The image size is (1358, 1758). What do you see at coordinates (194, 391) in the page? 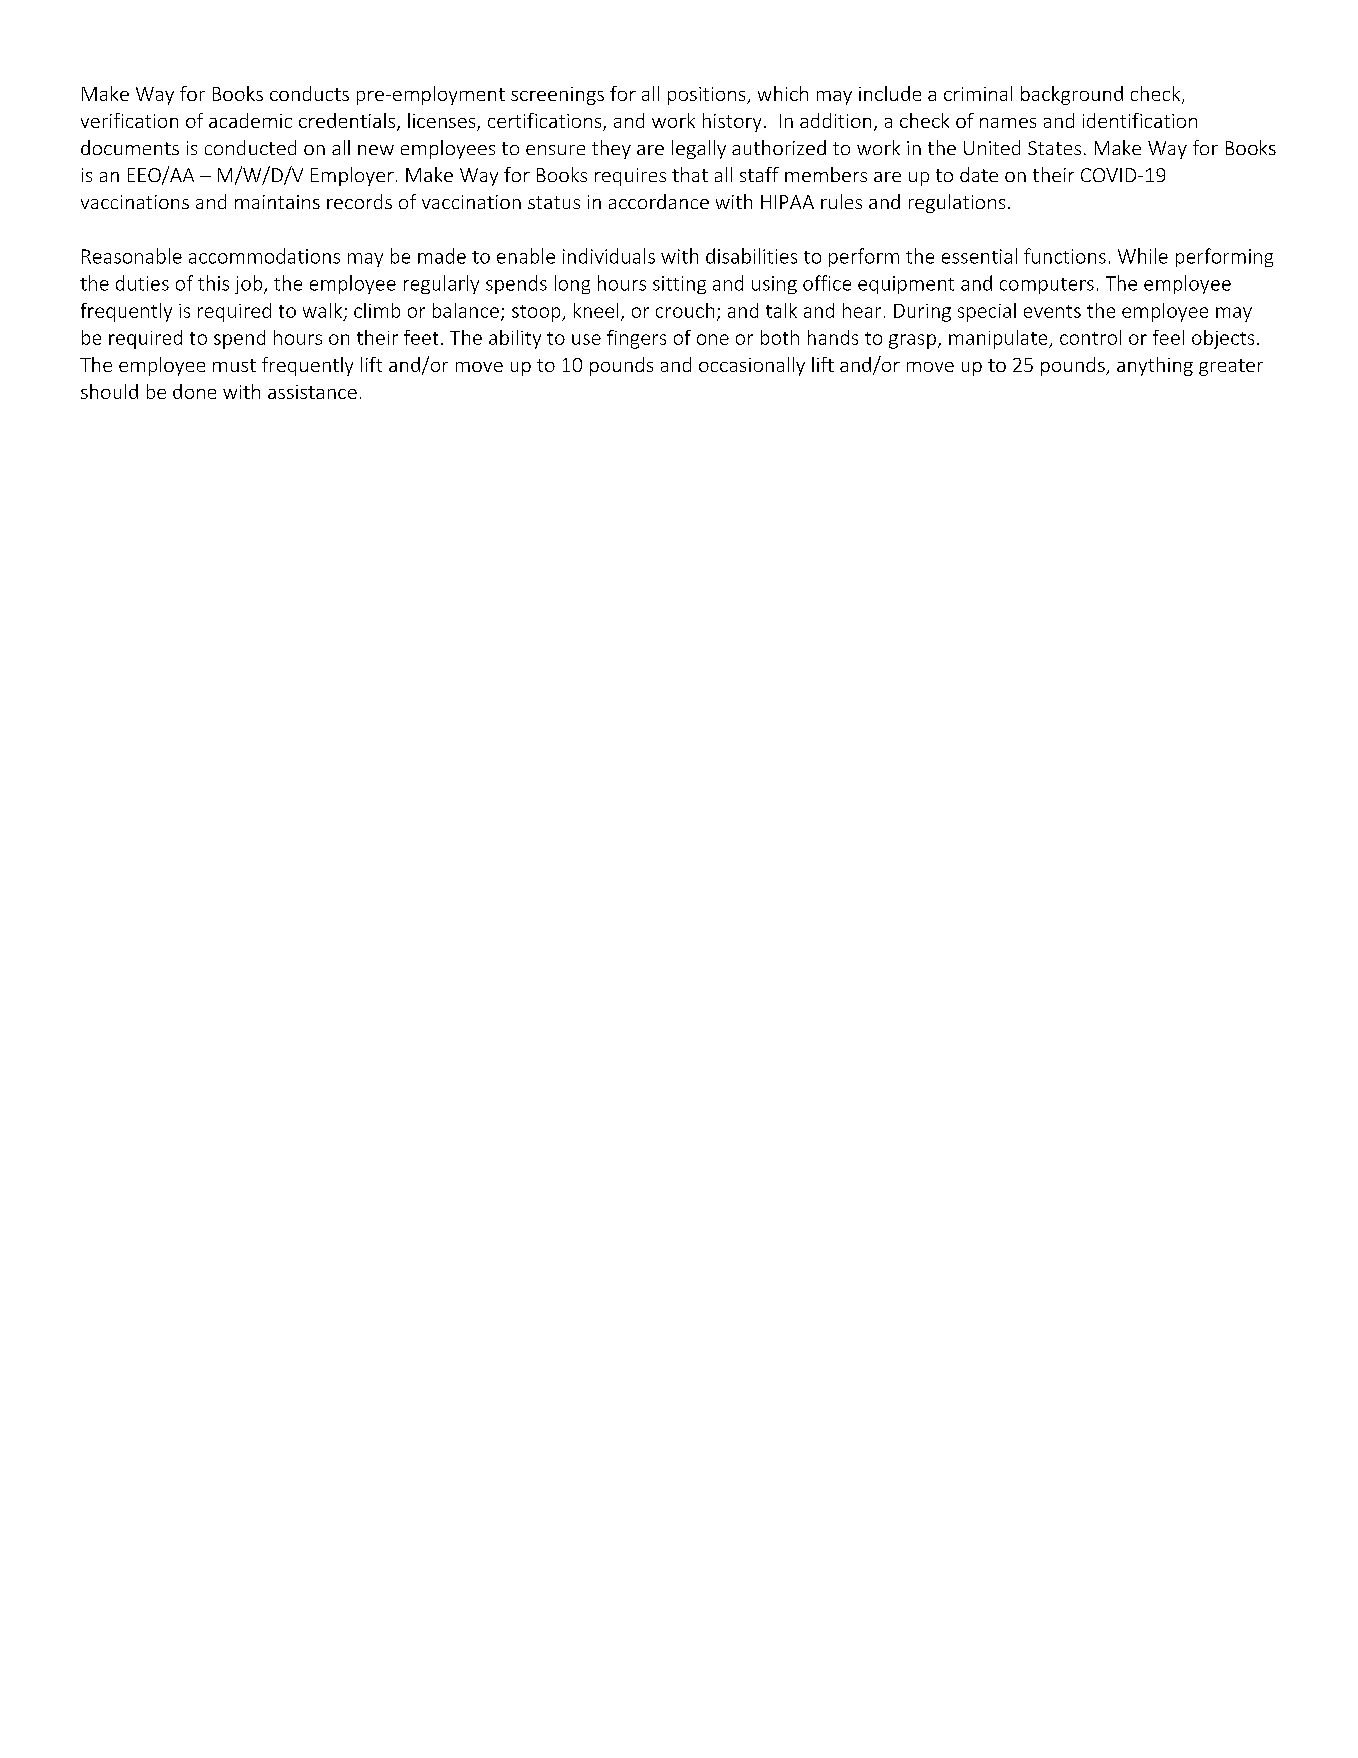
I see `done` at bounding box center [194, 391].
